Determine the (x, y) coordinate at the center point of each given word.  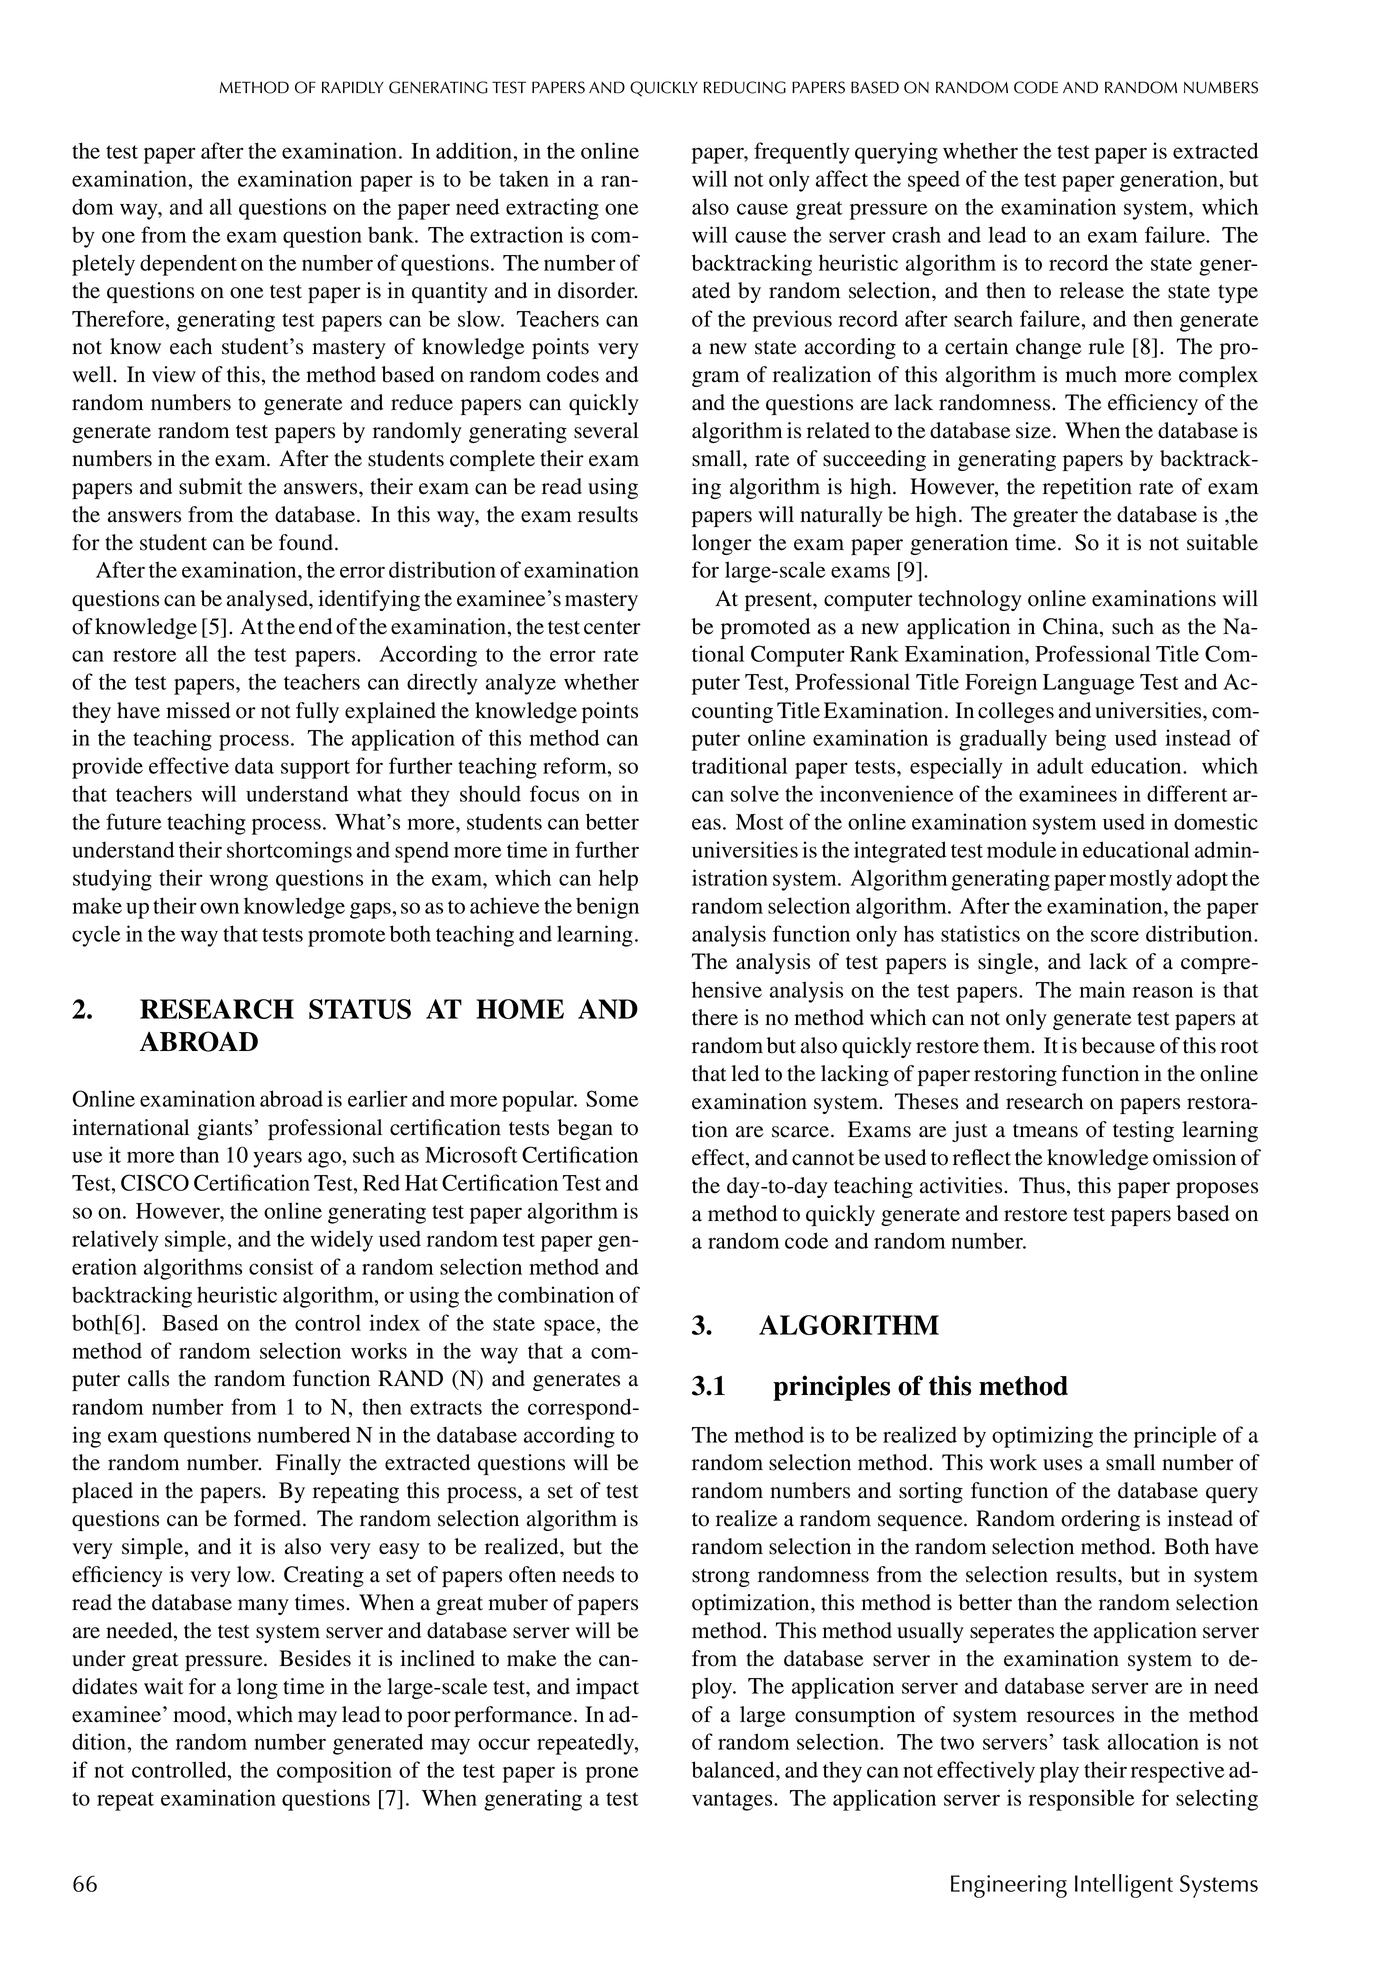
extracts (446, 1408)
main (1102, 989)
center (612, 628)
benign (607, 908)
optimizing (1042, 1437)
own (219, 908)
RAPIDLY (353, 87)
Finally (308, 1464)
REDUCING (745, 87)
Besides (315, 1658)
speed (934, 181)
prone (612, 1774)
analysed (268, 600)
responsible (1082, 1800)
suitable (1222, 542)
